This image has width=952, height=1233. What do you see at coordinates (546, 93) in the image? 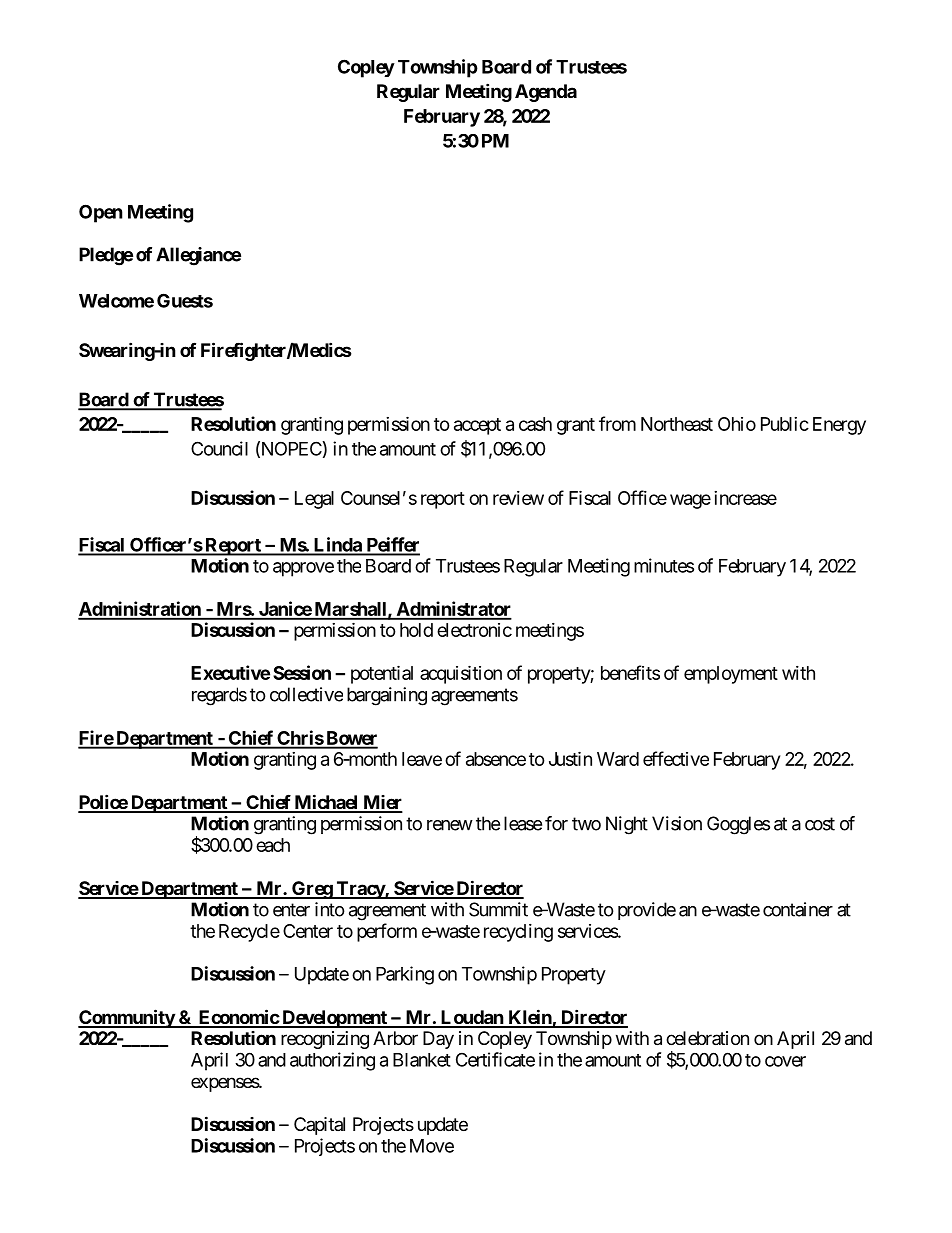
I see `Agenda` at bounding box center [546, 93].
